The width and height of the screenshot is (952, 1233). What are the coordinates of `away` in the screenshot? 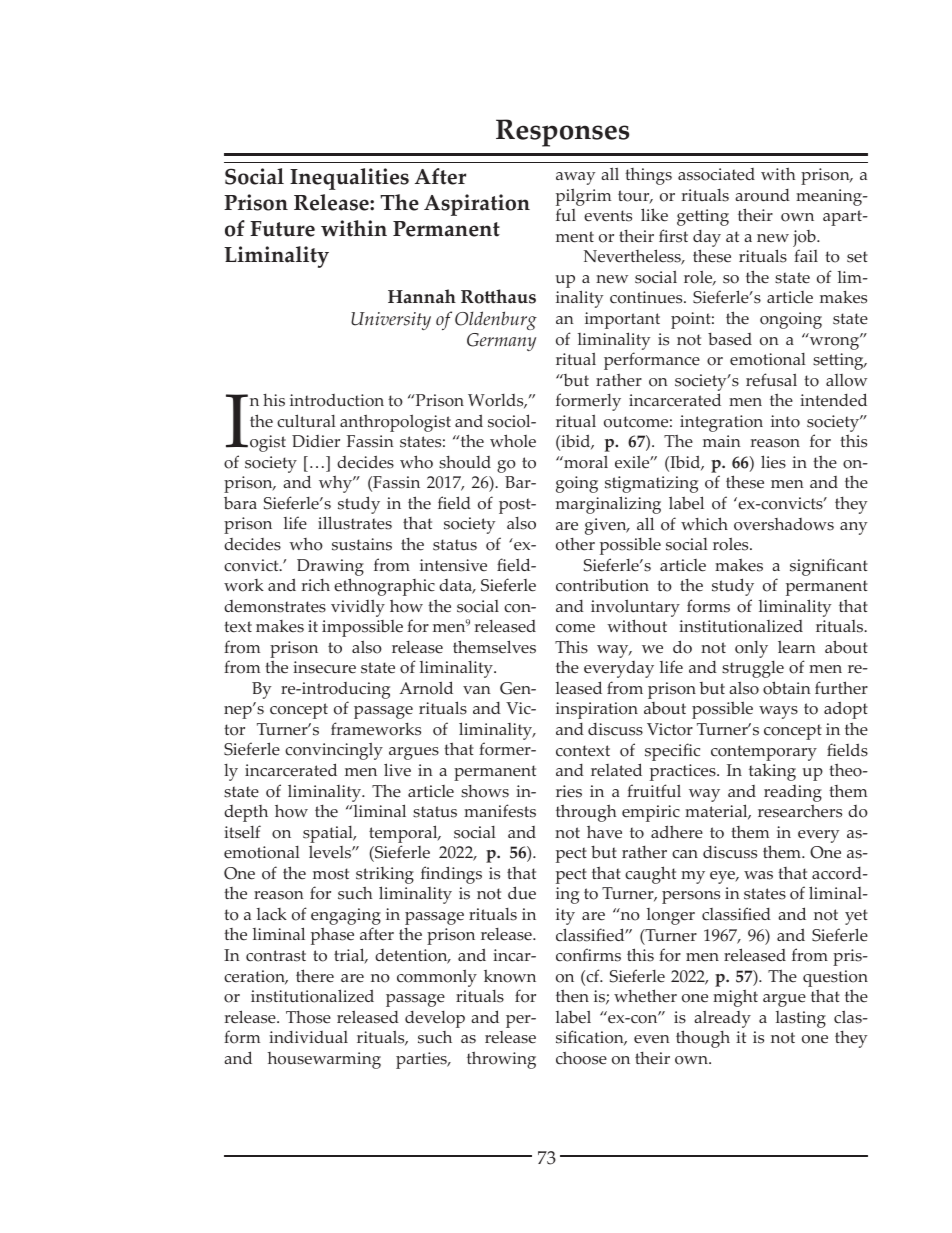 It's located at (575, 178).
